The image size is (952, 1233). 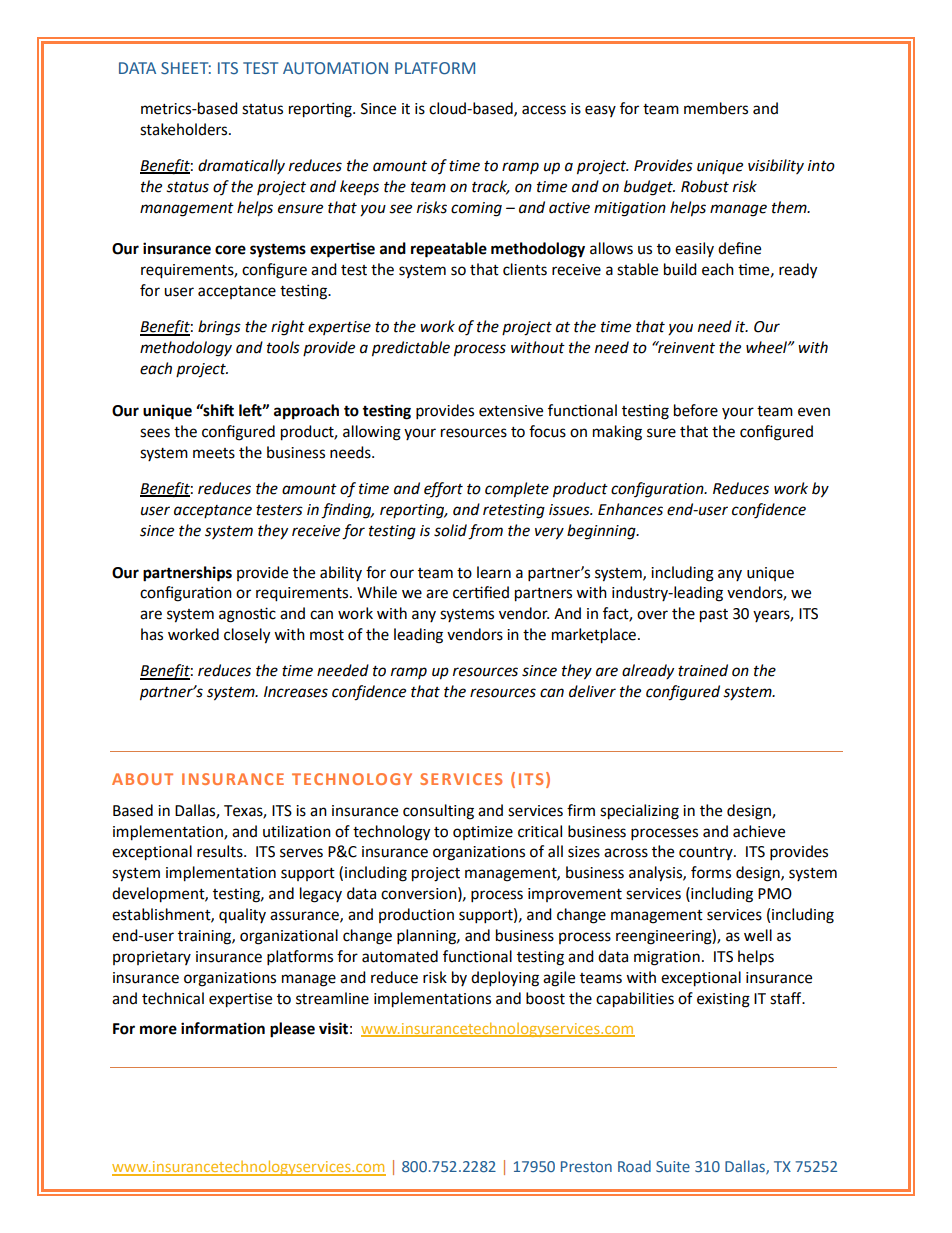 What do you see at coordinates (586, 1166) in the document?
I see `Preston` at bounding box center [586, 1166].
